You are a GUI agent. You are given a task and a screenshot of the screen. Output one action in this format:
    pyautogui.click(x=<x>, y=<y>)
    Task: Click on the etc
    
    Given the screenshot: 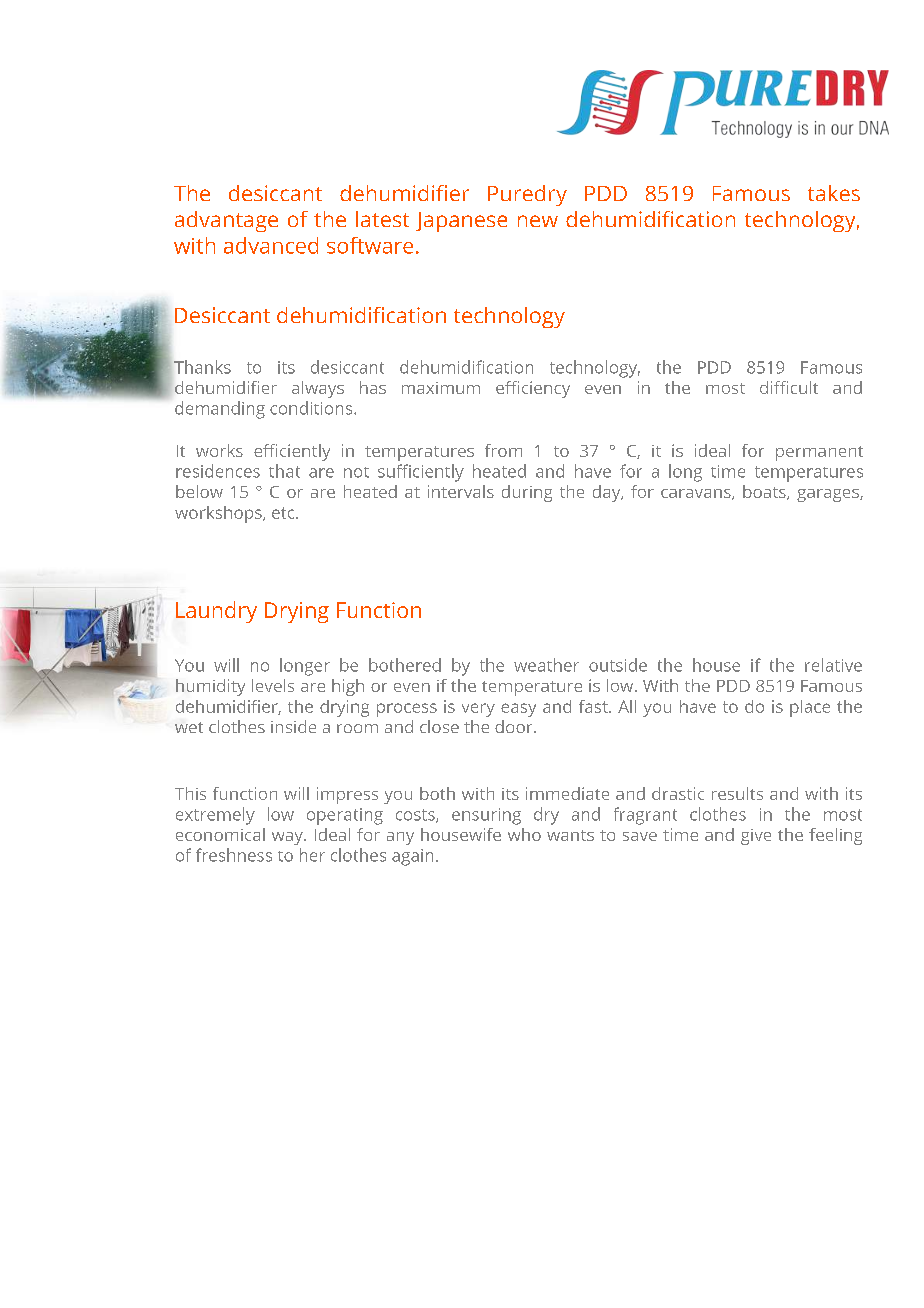 What is the action you would take?
    pyautogui.click(x=284, y=513)
